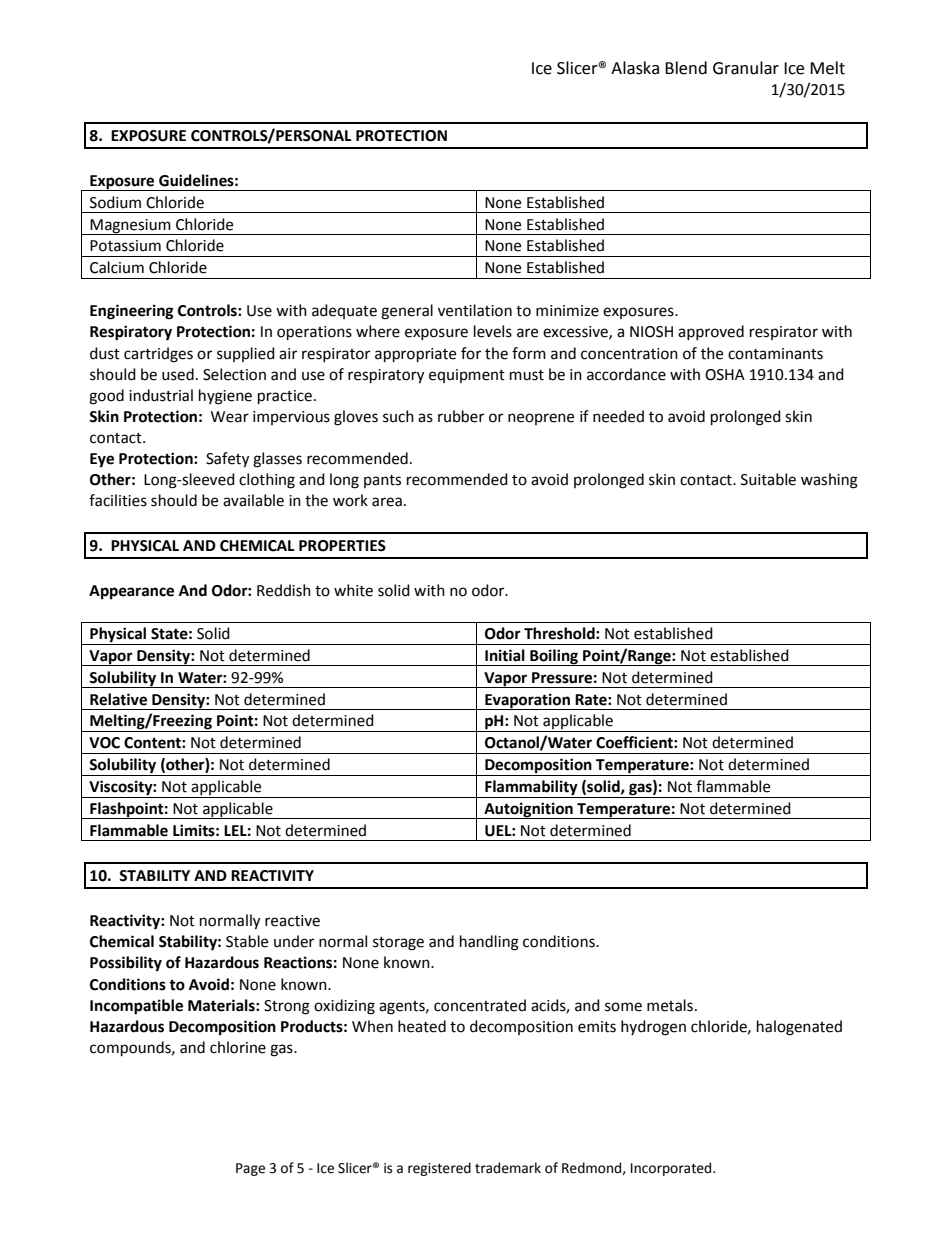  I want to click on available, so click(253, 500).
